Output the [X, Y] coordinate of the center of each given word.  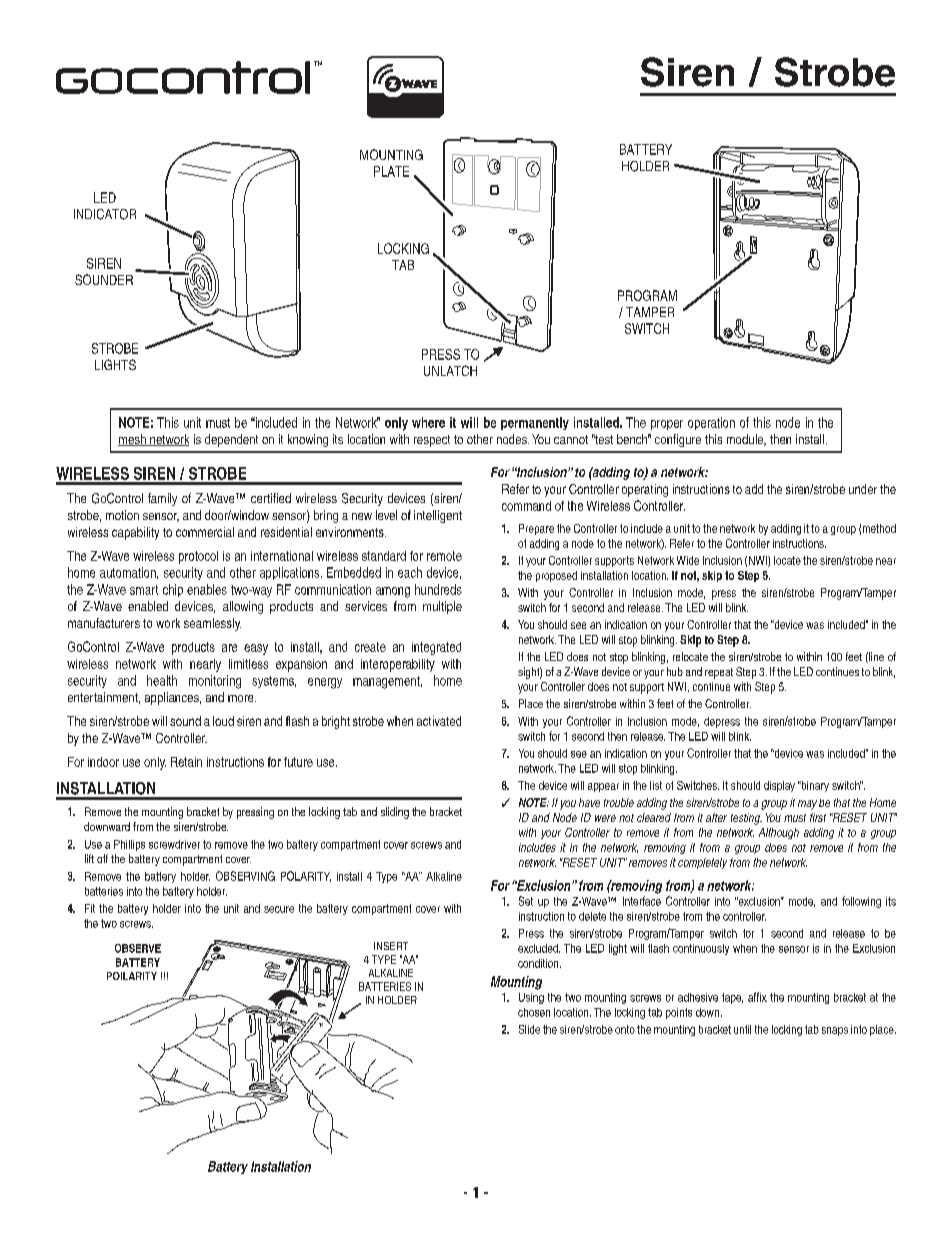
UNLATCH [450, 370]
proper [667, 425]
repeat [719, 673]
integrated [436, 648]
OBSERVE [138, 948]
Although [779, 833]
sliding [395, 813]
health [162, 680]
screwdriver [174, 844]
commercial [205, 532]
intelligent [438, 516]
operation [711, 423]
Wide [688, 560]
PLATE [391, 171]
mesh [133, 440]
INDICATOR [105, 214]
